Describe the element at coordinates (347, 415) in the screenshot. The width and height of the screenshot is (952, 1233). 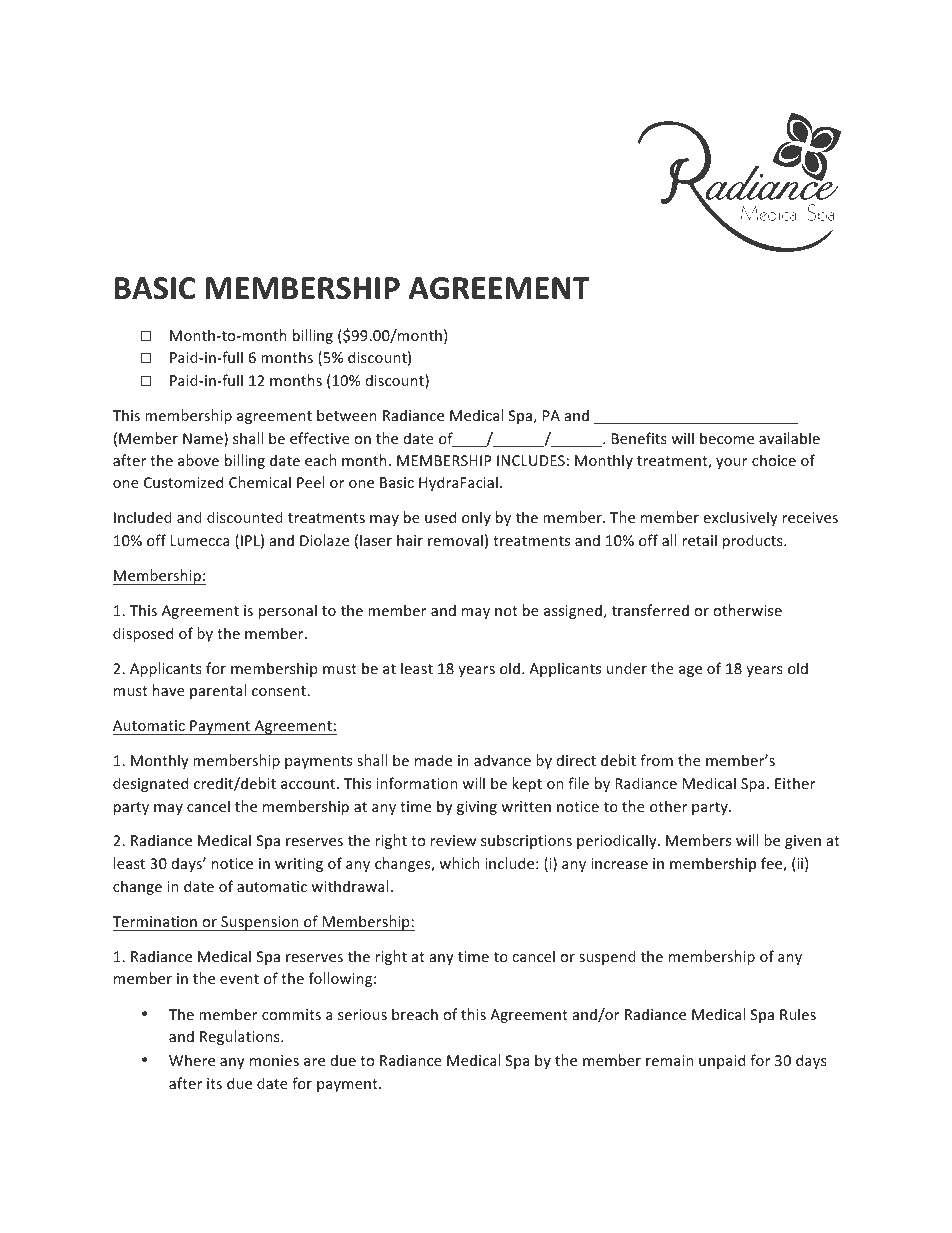
I see `between` at that location.
